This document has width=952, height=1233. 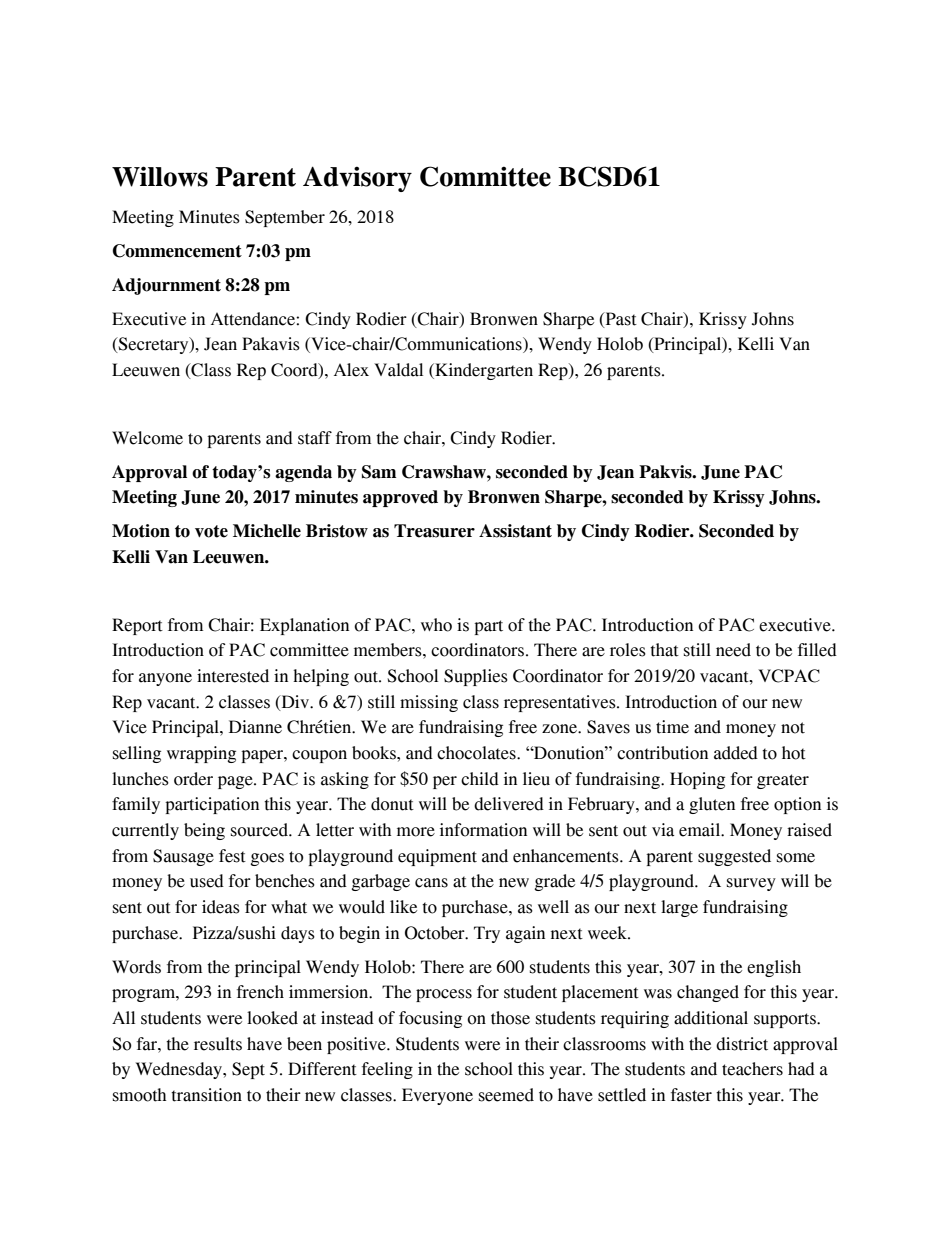 I want to click on suggested, so click(x=734, y=857).
